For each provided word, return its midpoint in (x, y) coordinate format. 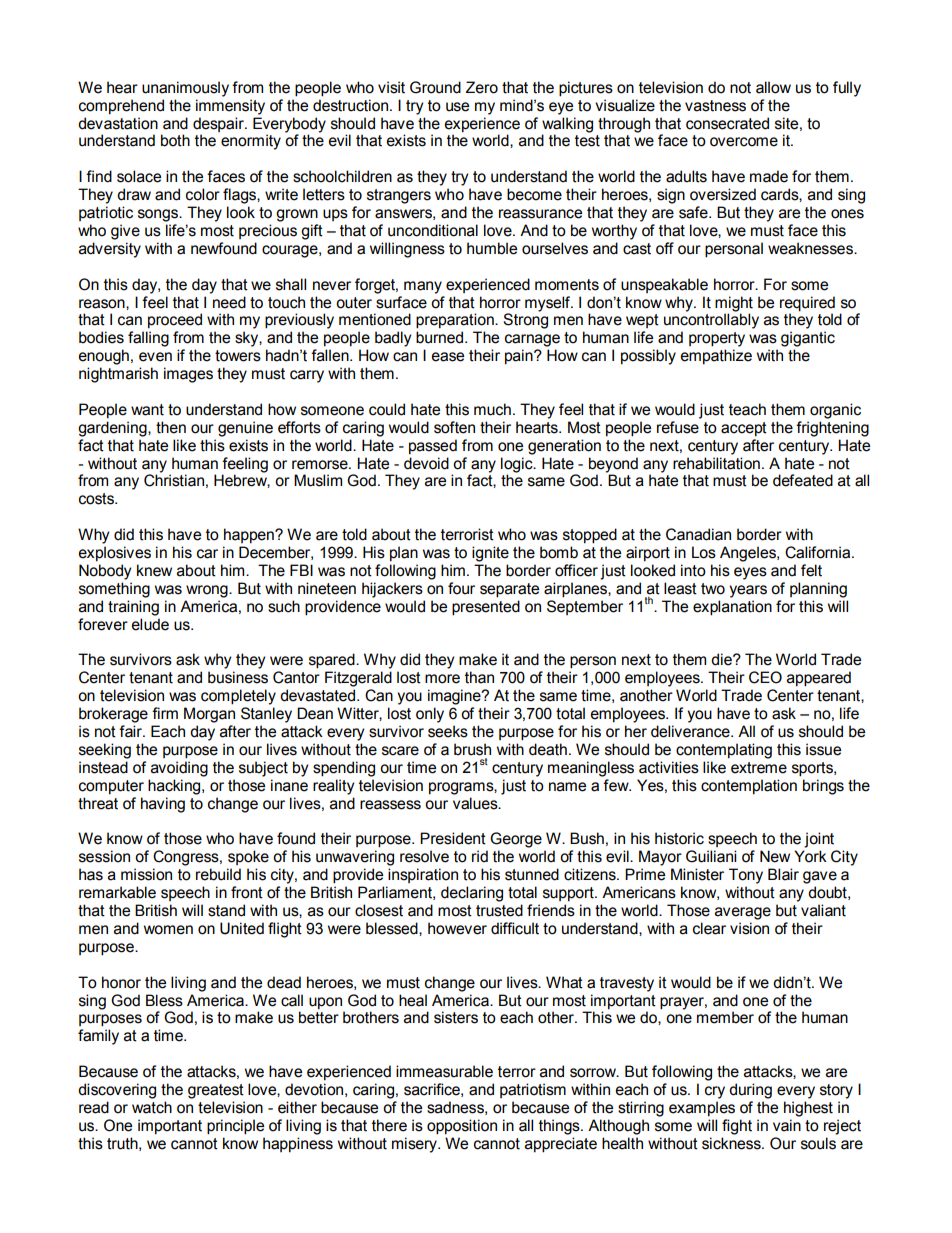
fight (737, 1127)
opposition (462, 1127)
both (175, 140)
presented (486, 608)
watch (152, 1107)
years (748, 591)
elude (150, 624)
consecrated (727, 123)
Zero (482, 87)
